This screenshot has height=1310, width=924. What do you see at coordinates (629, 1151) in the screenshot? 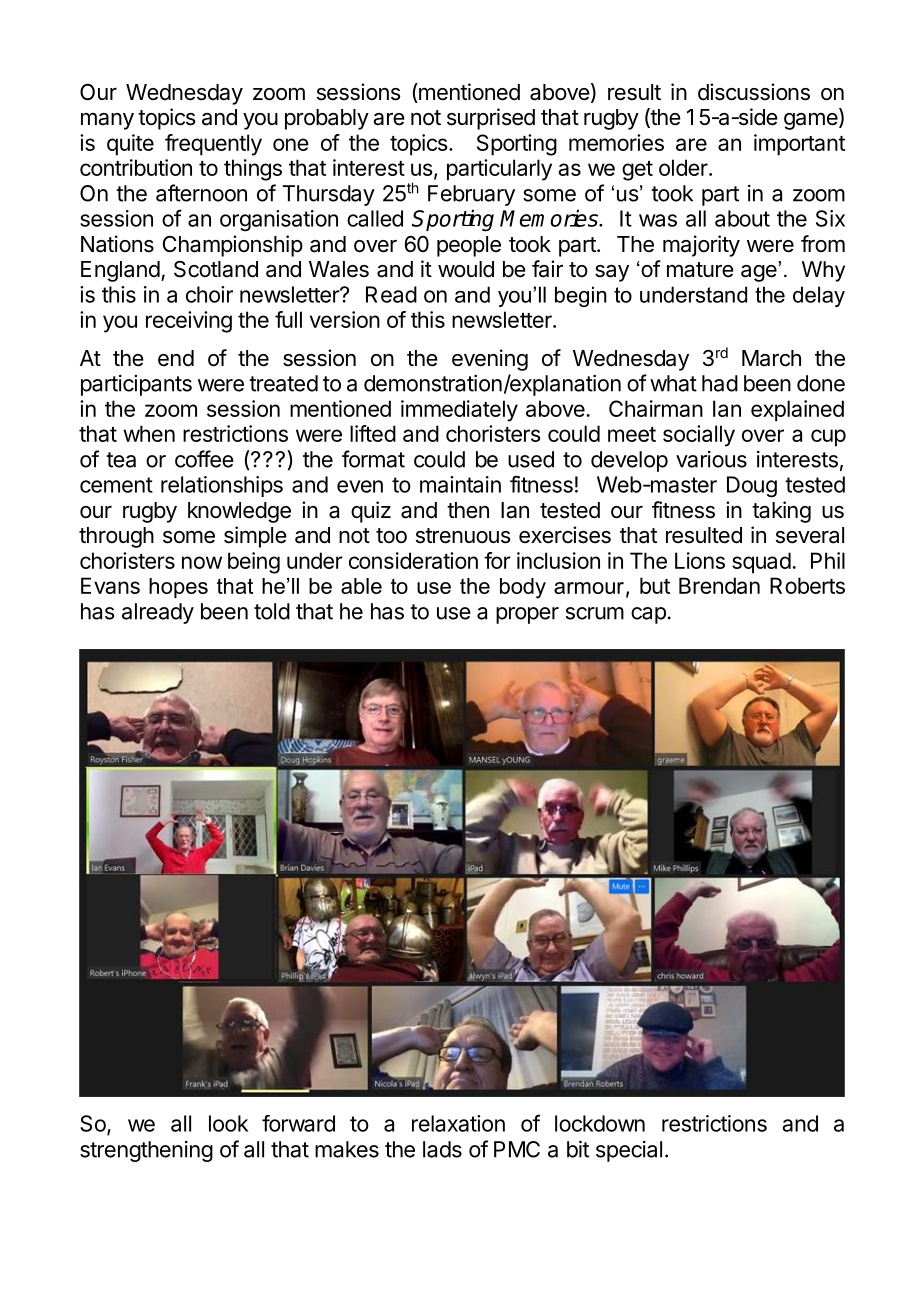
I see `special` at bounding box center [629, 1151].
